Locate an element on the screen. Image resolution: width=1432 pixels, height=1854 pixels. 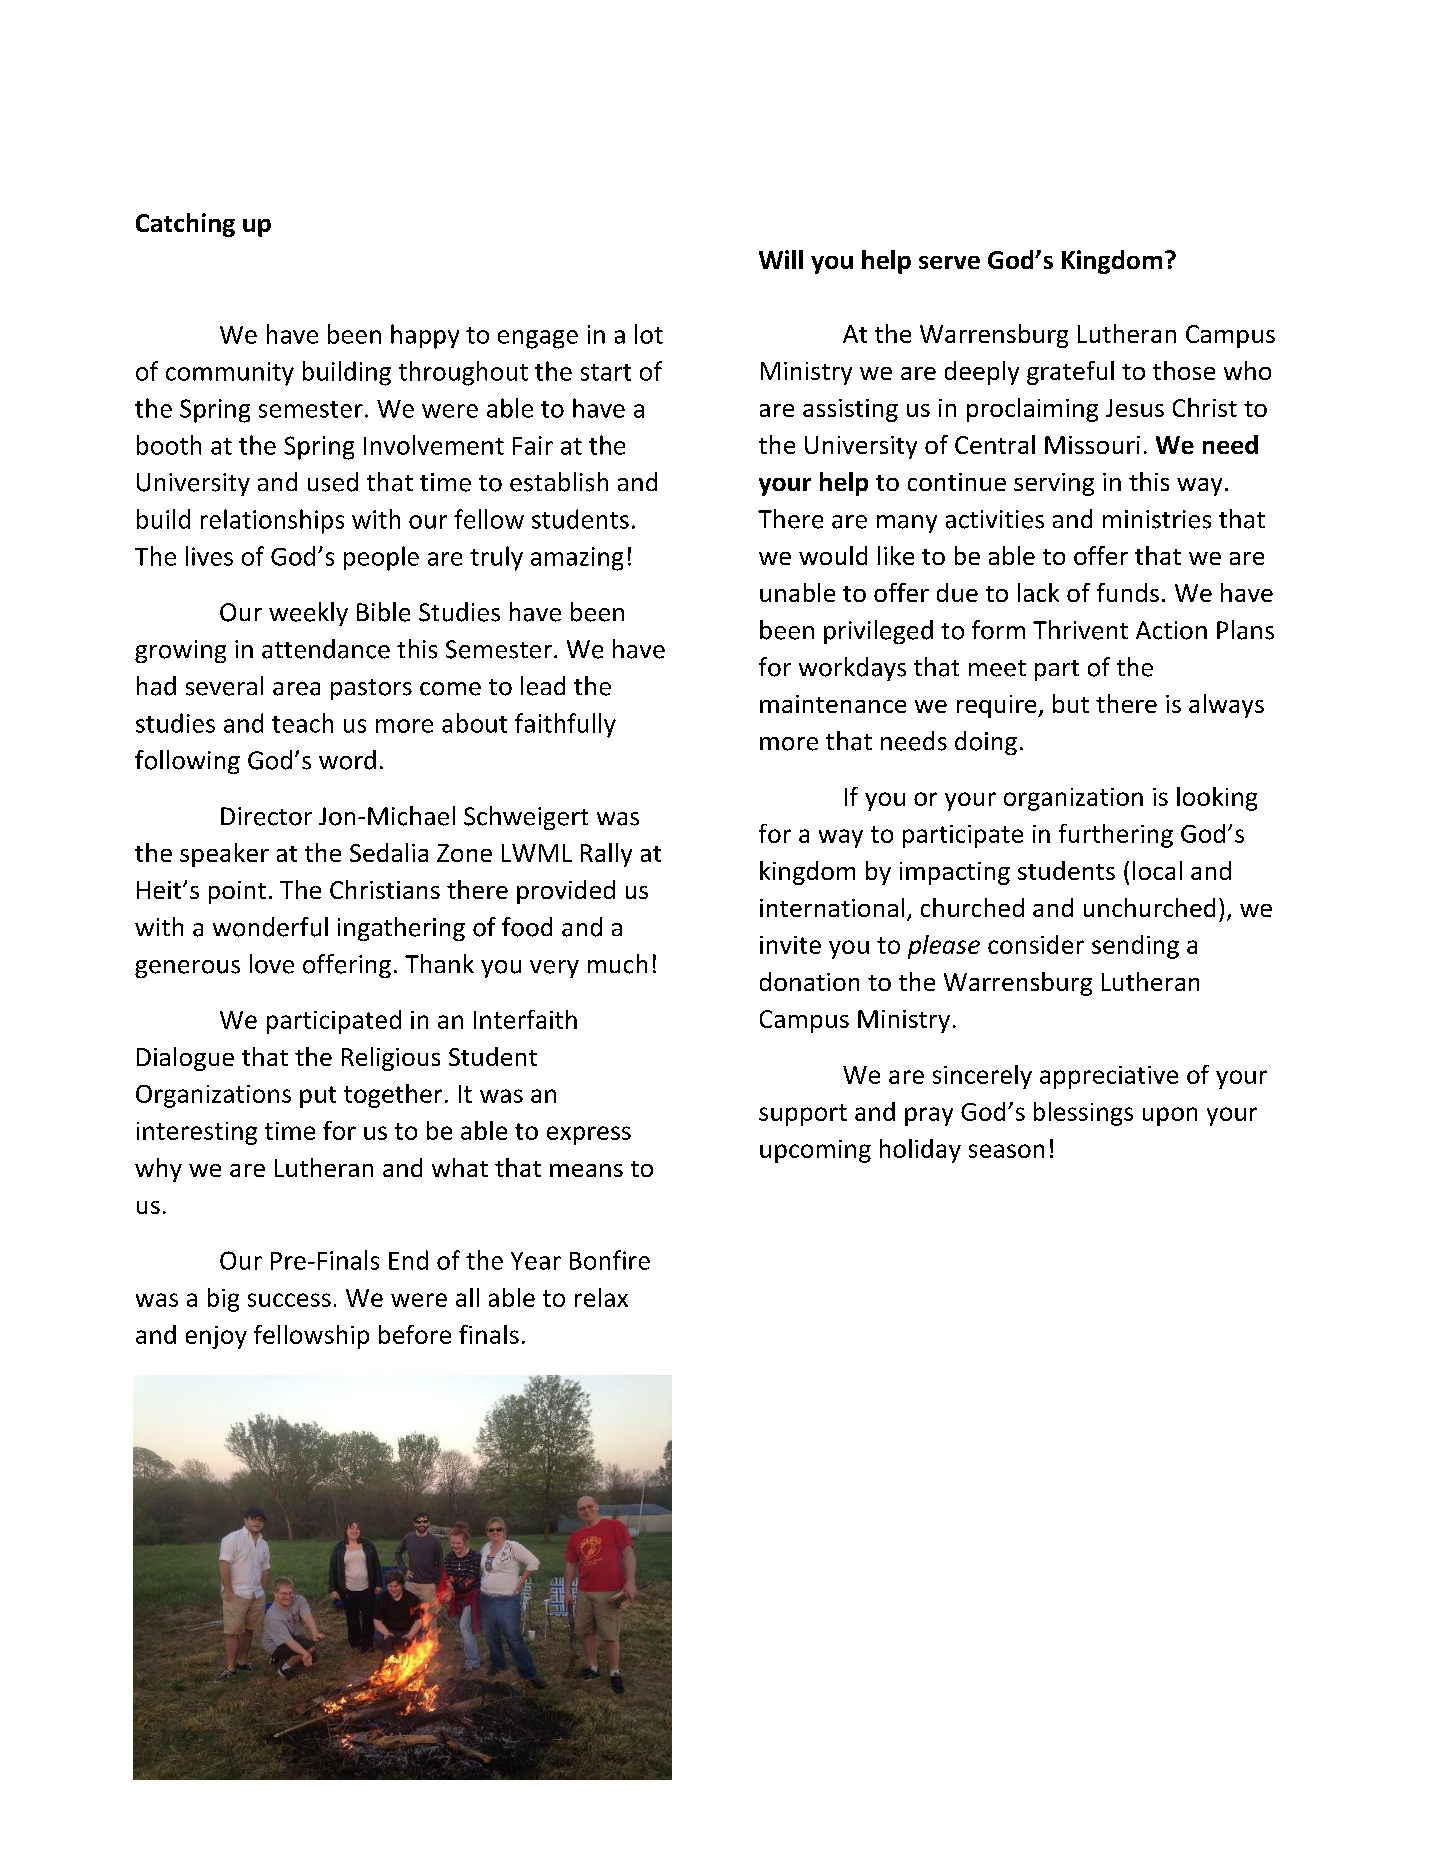
looking is located at coordinates (1217, 799).
